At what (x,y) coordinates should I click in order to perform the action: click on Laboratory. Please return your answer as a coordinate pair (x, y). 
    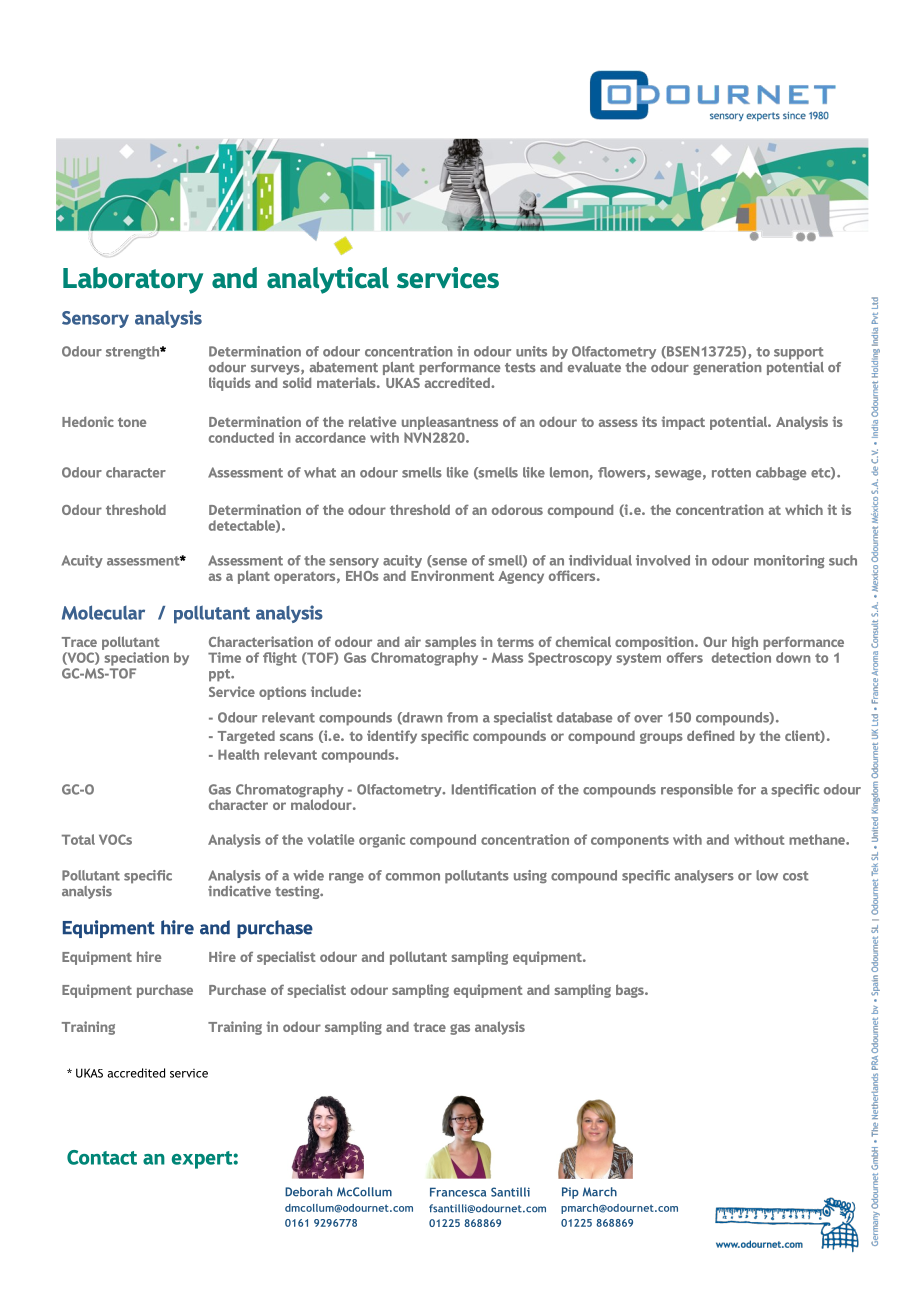
    Looking at the image, I should click on (133, 280).
